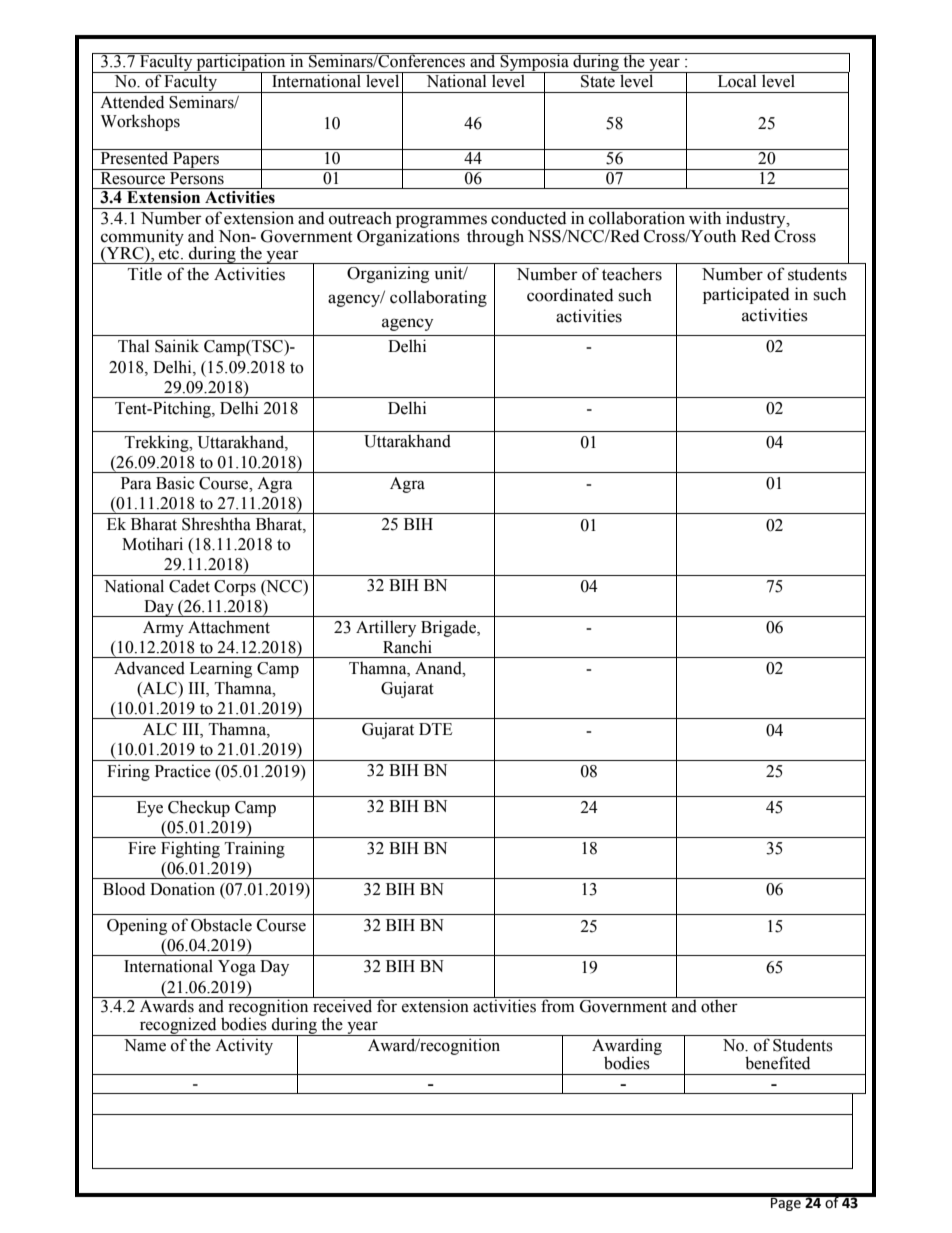 The width and height of the screenshot is (952, 1233). Describe the element at coordinates (534, 63) in the screenshot. I see `Symposia` at that location.
